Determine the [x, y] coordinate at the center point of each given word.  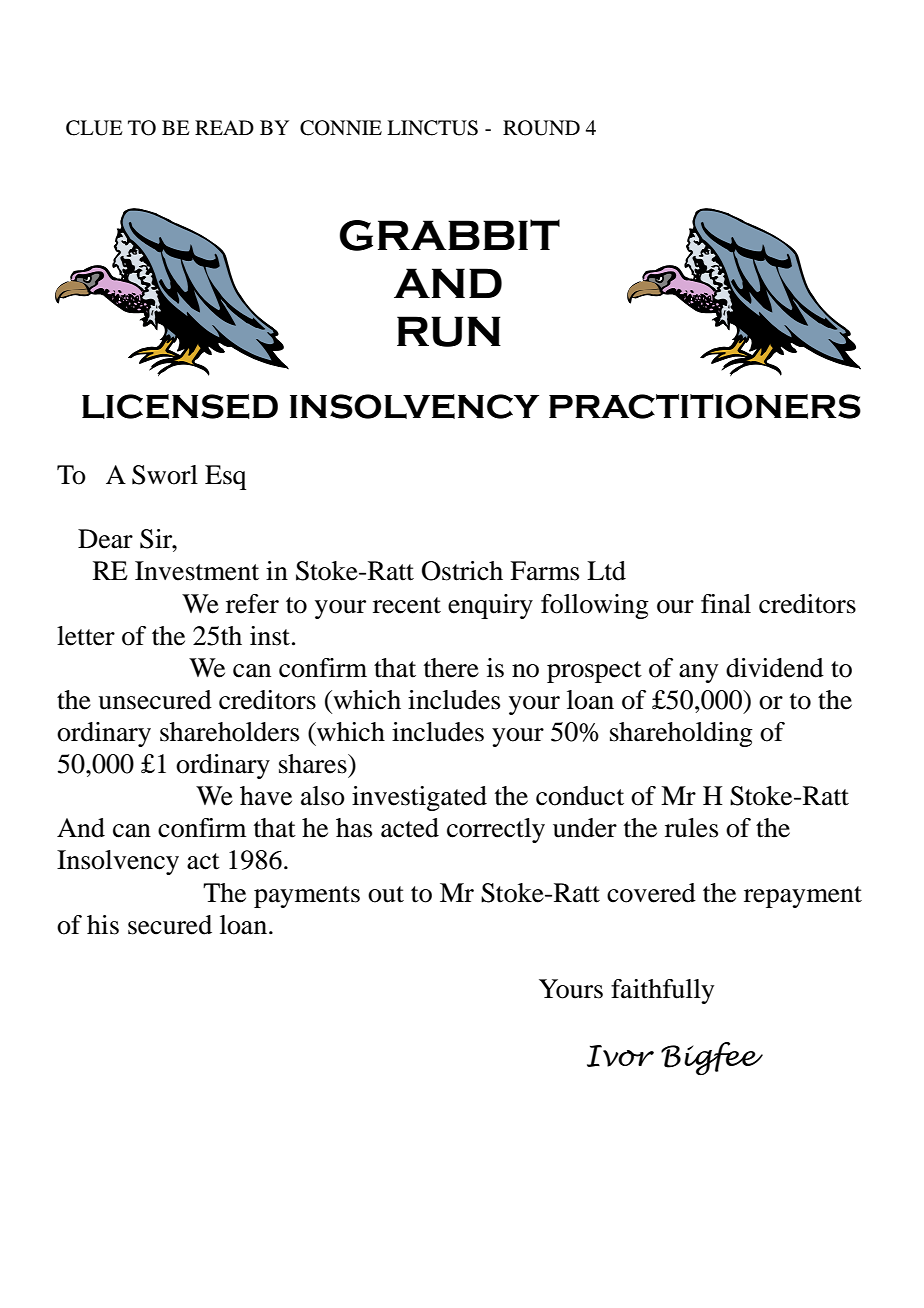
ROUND [541, 128]
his [103, 925]
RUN [449, 331]
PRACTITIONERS [705, 406]
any [698, 673]
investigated [419, 798]
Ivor [620, 1056]
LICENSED [180, 406]
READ [224, 127]
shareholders [229, 732]
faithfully [662, 991]
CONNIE [341, 128]
